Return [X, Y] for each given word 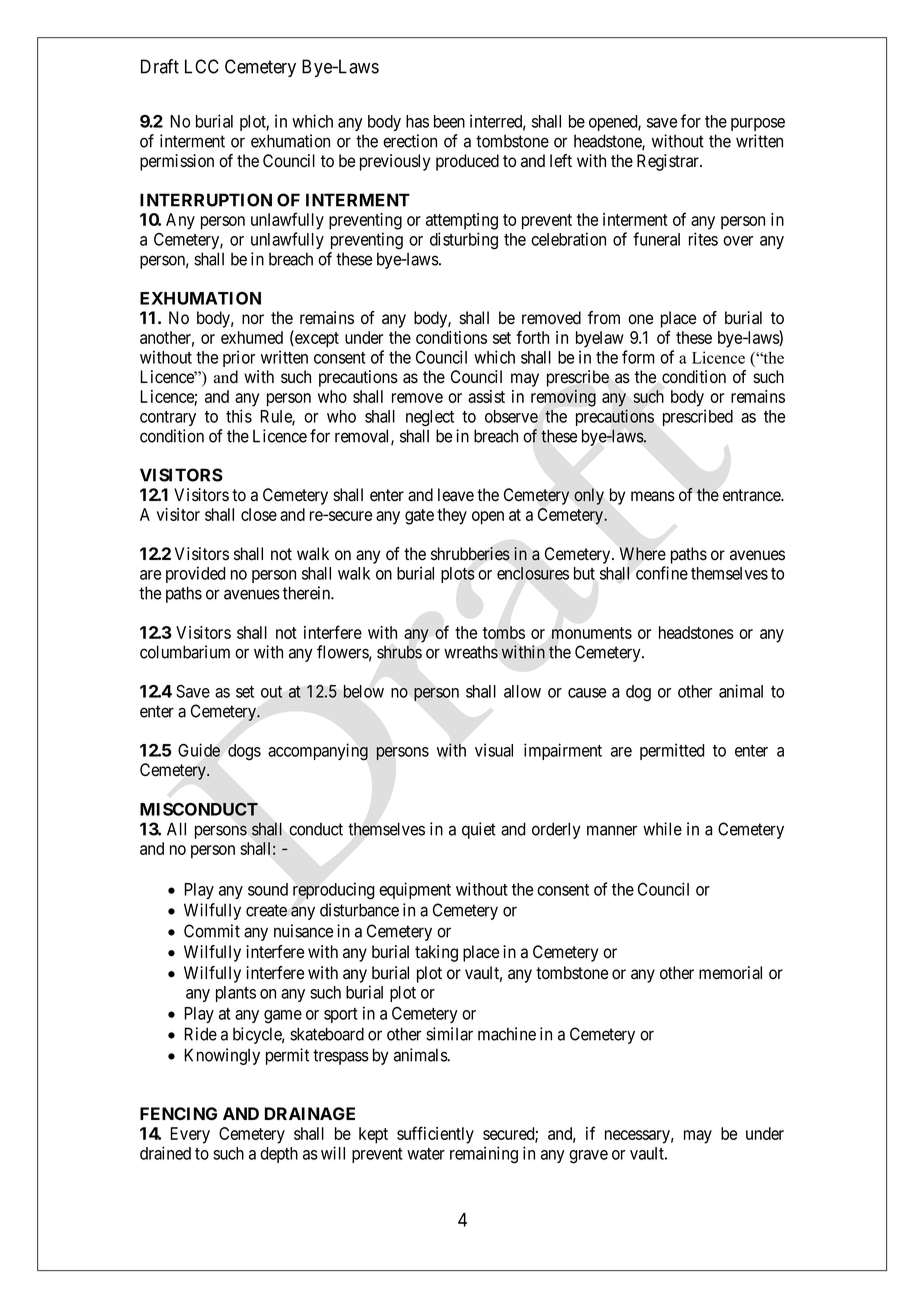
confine [662, 573]
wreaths [471, 652]
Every [190, 1135]
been [449, 121]
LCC [202, 66]
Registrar [669, 162]
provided [196, 574]
